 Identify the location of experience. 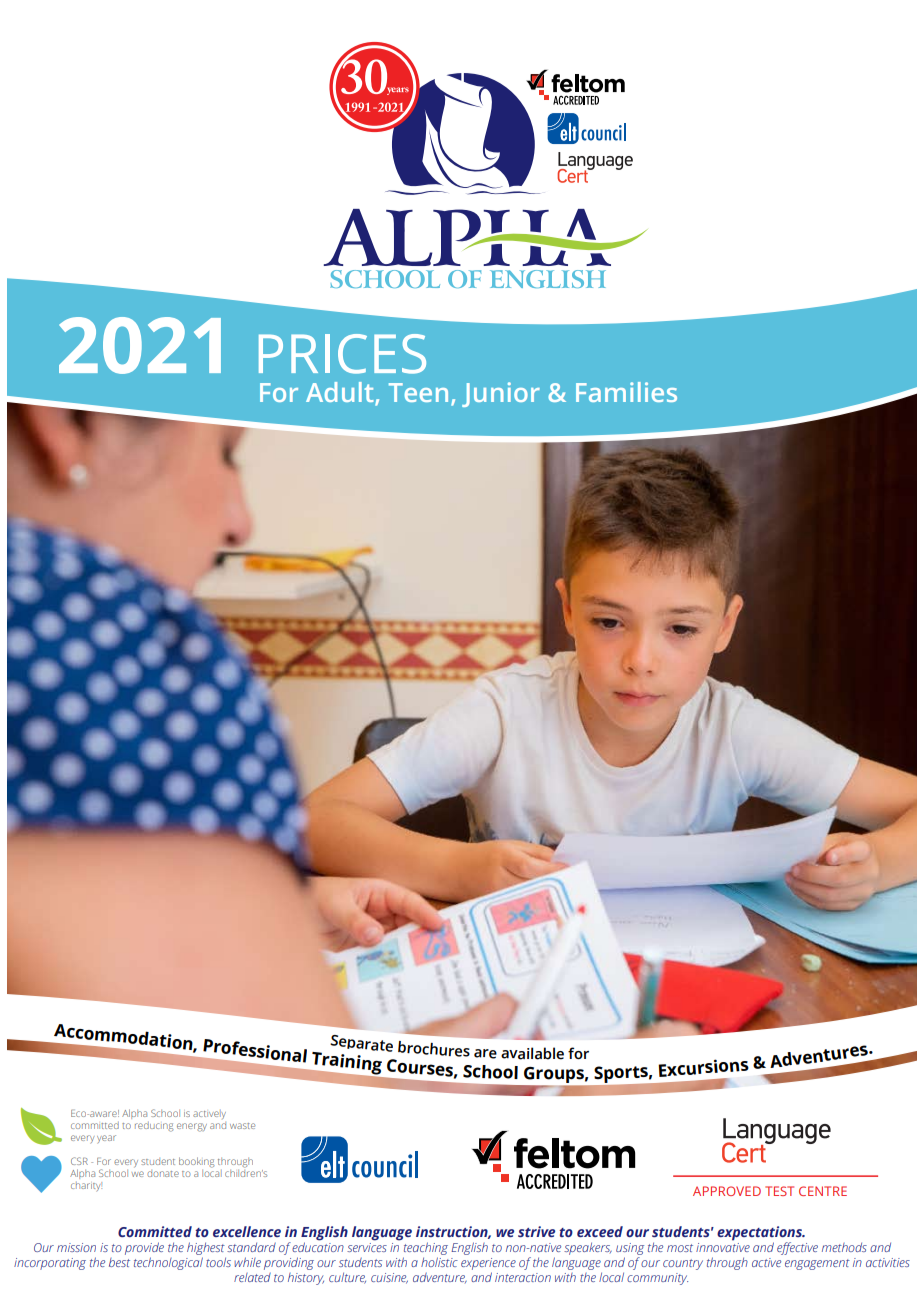
(488, 1264).
